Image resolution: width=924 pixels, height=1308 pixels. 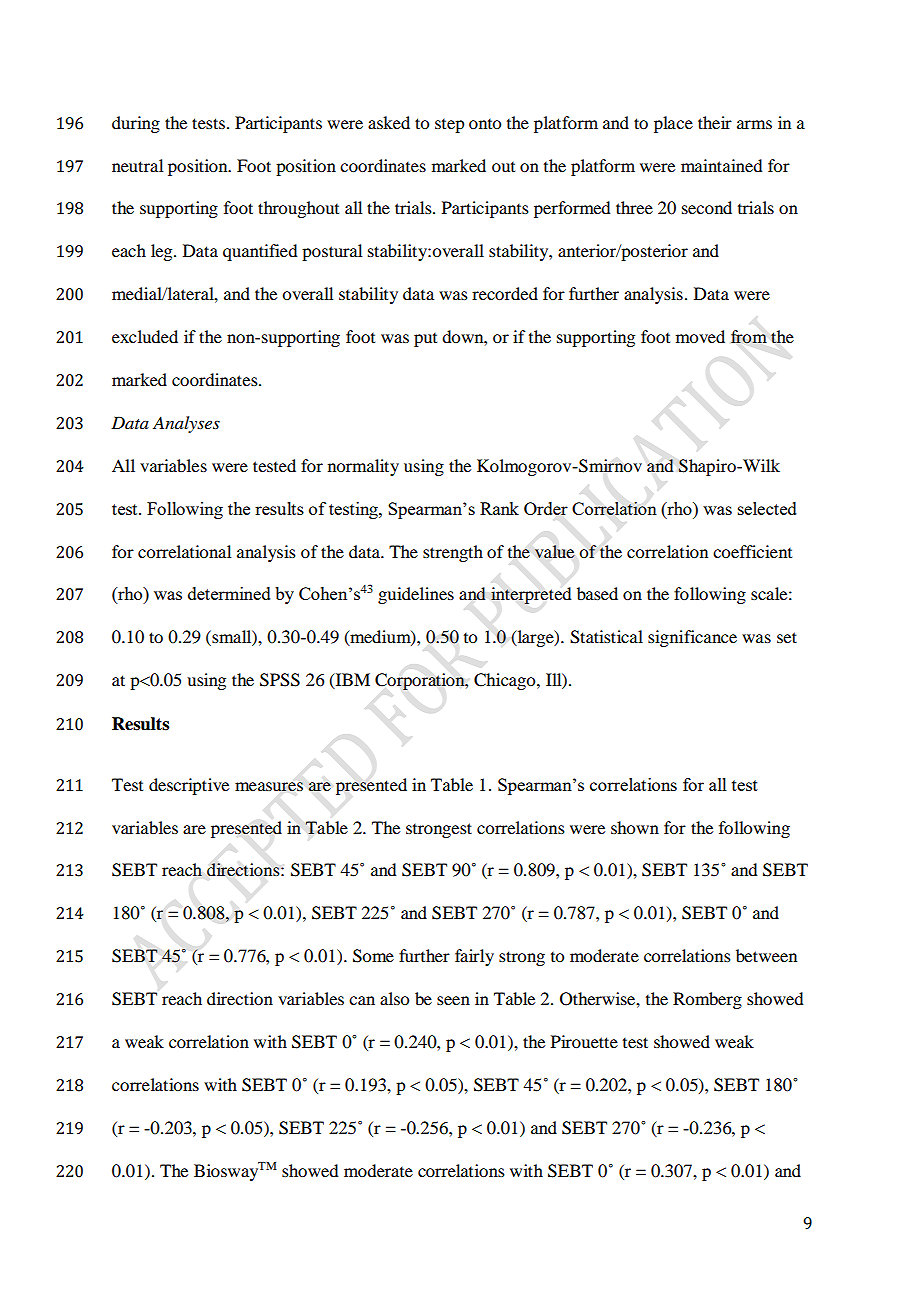 I want to click on Chicago, so click(x=506, y=681).
